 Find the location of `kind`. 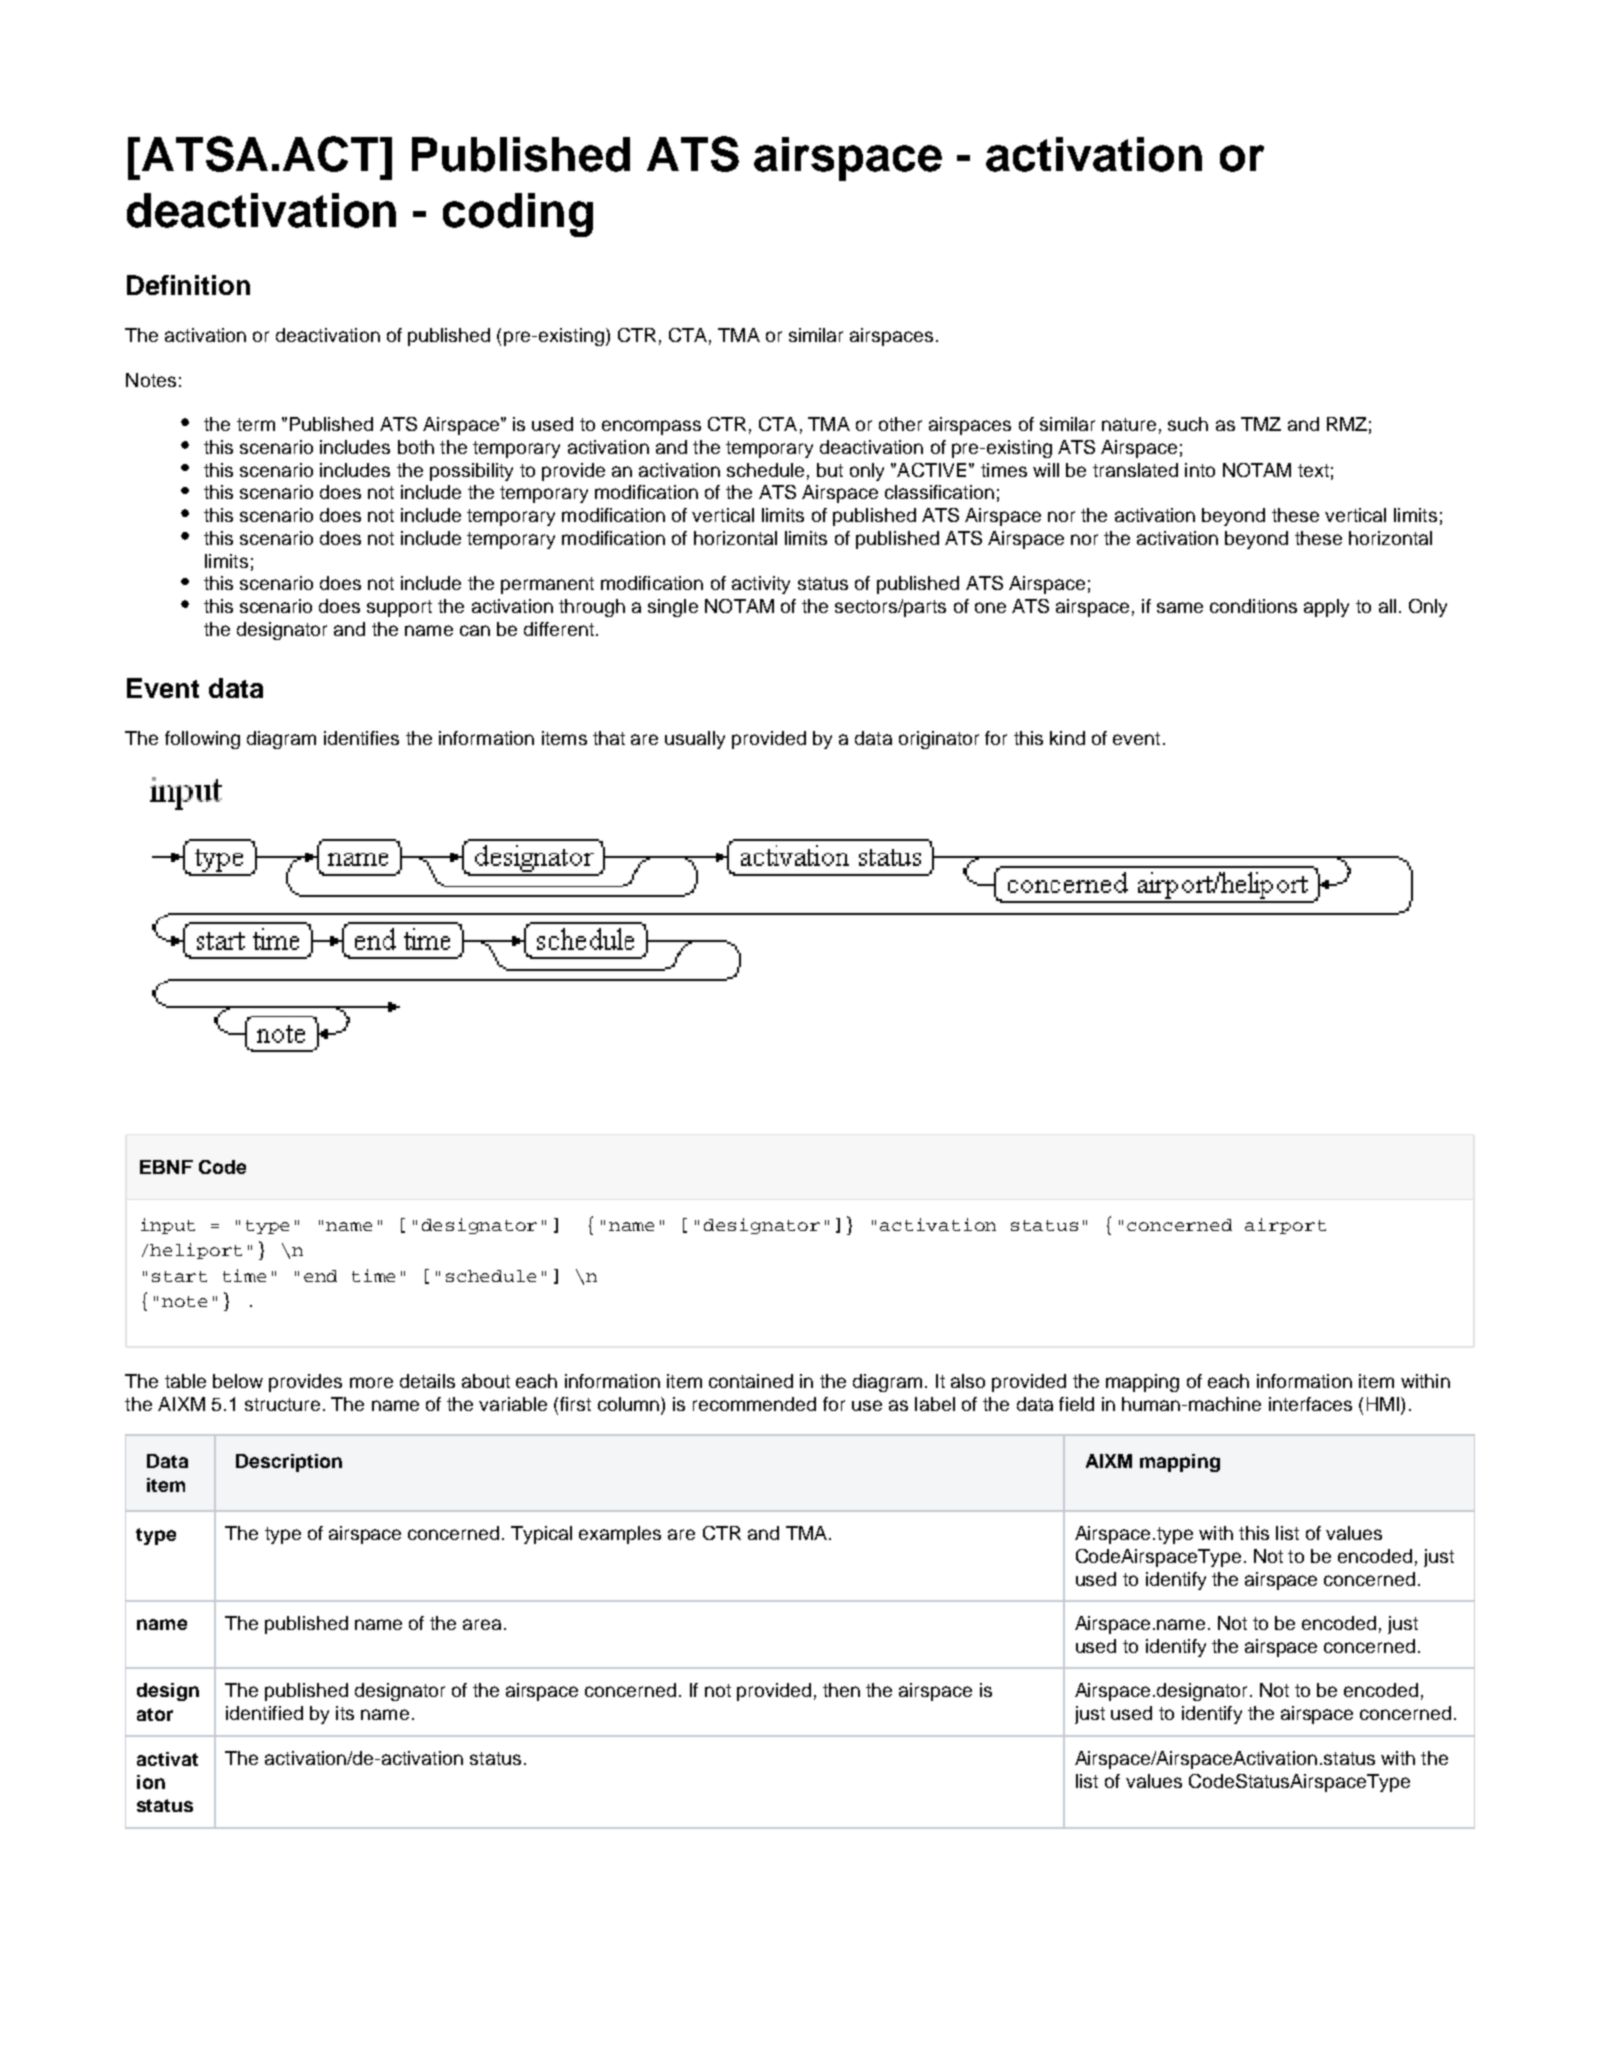

kind is located at coordinates (1067, 738).
